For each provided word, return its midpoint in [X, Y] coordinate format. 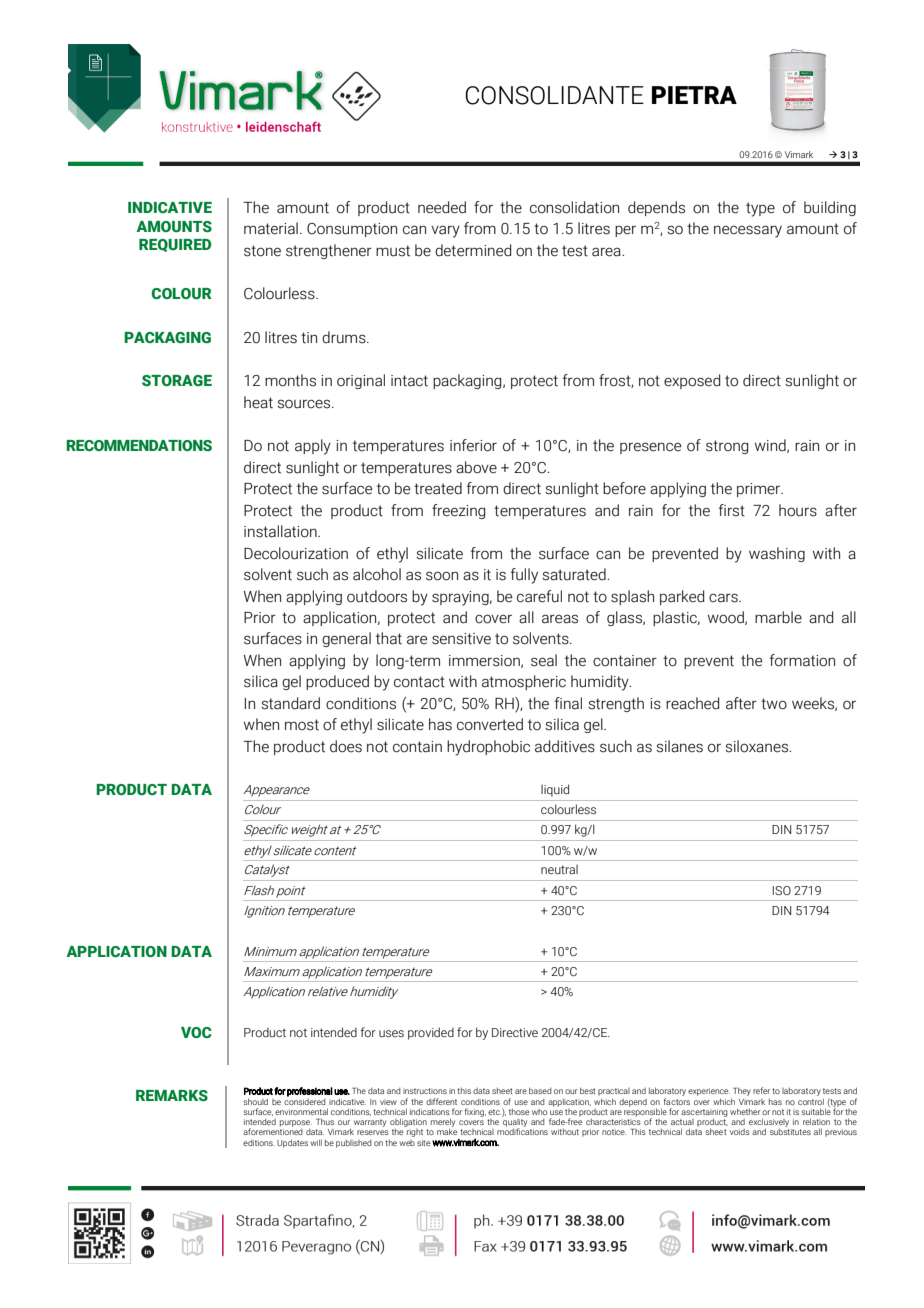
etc [495, 1112]
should [256, 1101]
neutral [559, 869]
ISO [782, 890]
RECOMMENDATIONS [139, 445]
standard [290, 703]
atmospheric [524, 682]
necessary [748, 231]
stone [262, 251]
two [774, 704]
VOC [196, 1032]
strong [727, 447]
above [476, 467]
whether [745, 1111]
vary [445, 231]
